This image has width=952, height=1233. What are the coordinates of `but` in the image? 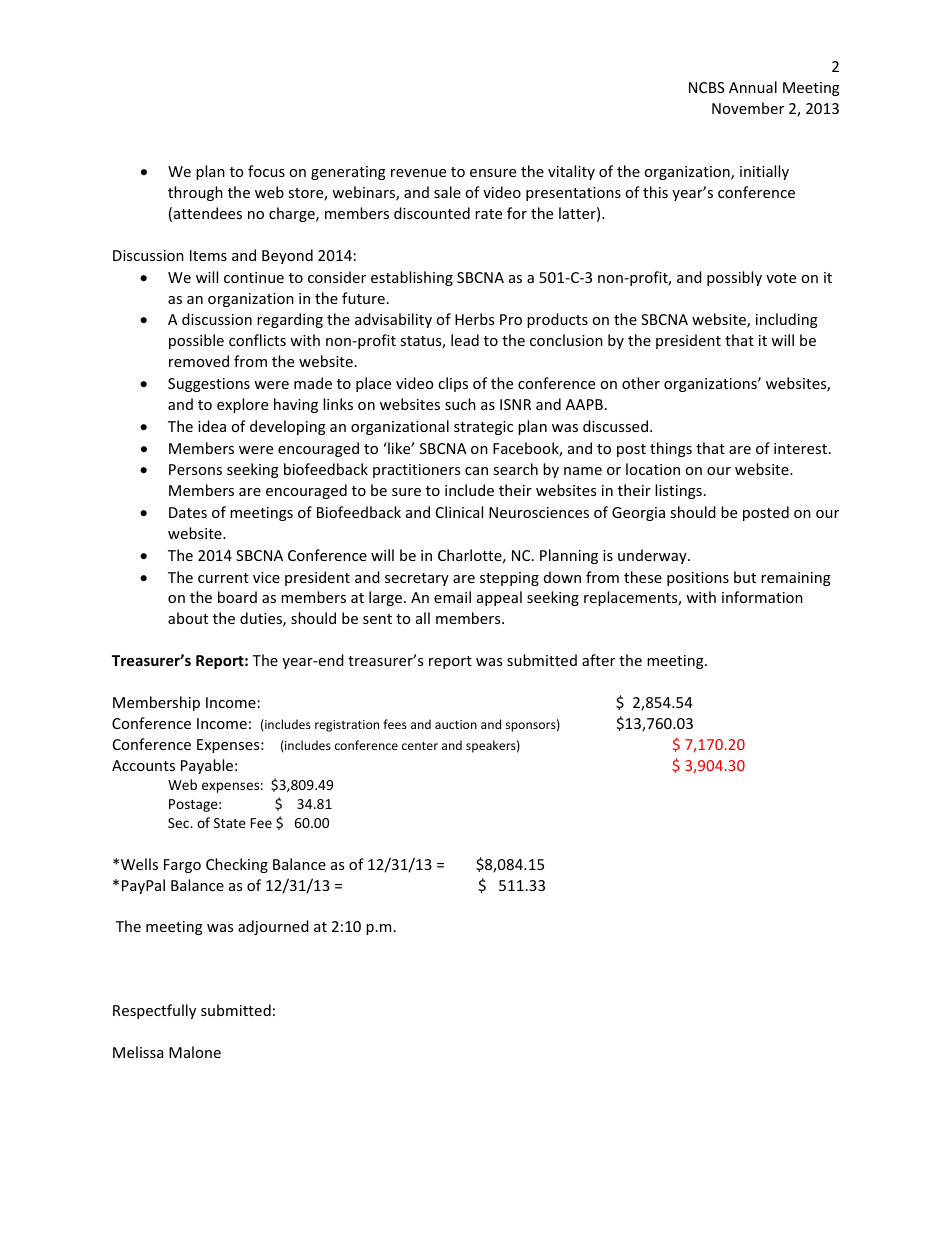 It's located at (745, 577).
